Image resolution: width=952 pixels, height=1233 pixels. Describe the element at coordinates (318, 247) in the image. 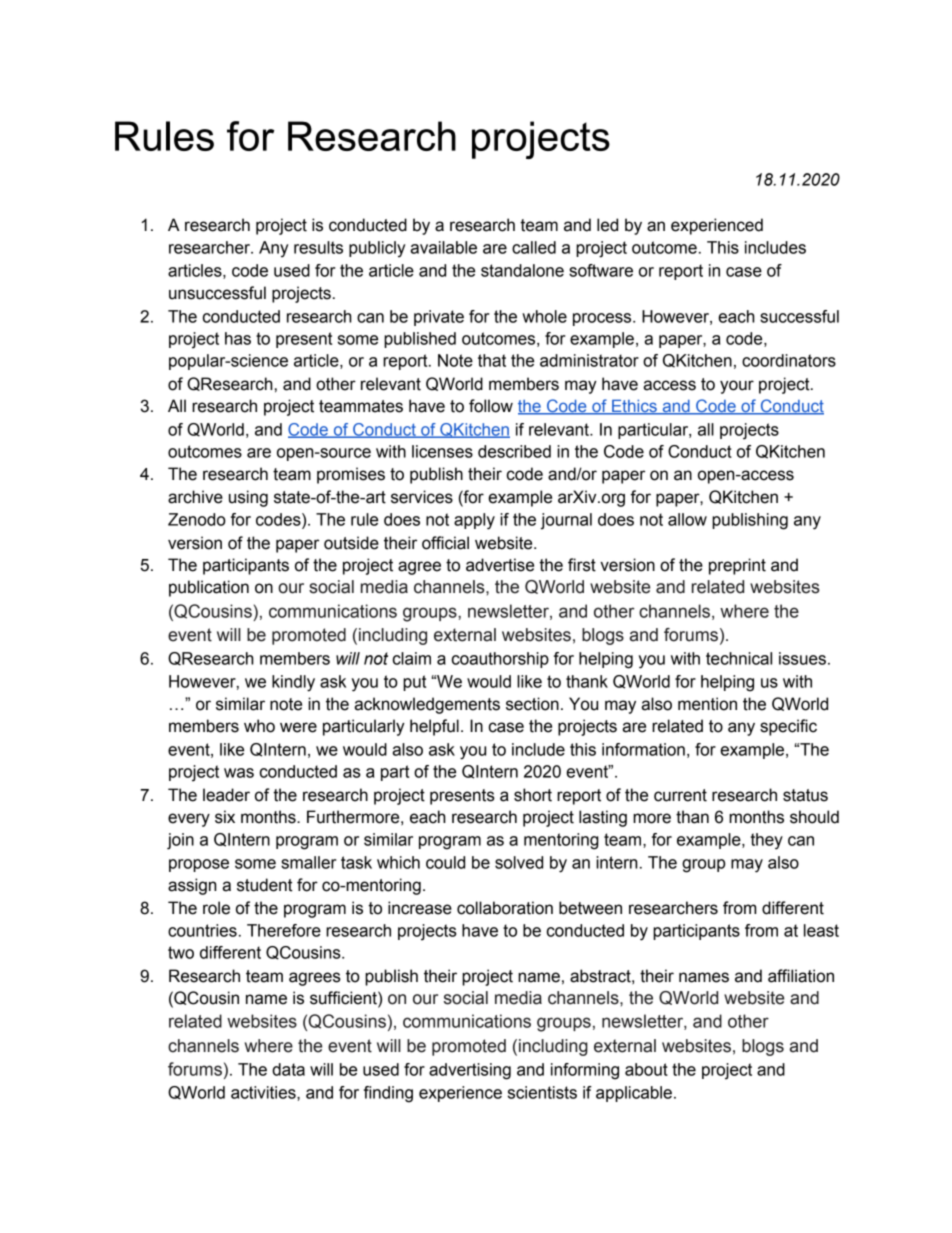

I see `results` at that location.
